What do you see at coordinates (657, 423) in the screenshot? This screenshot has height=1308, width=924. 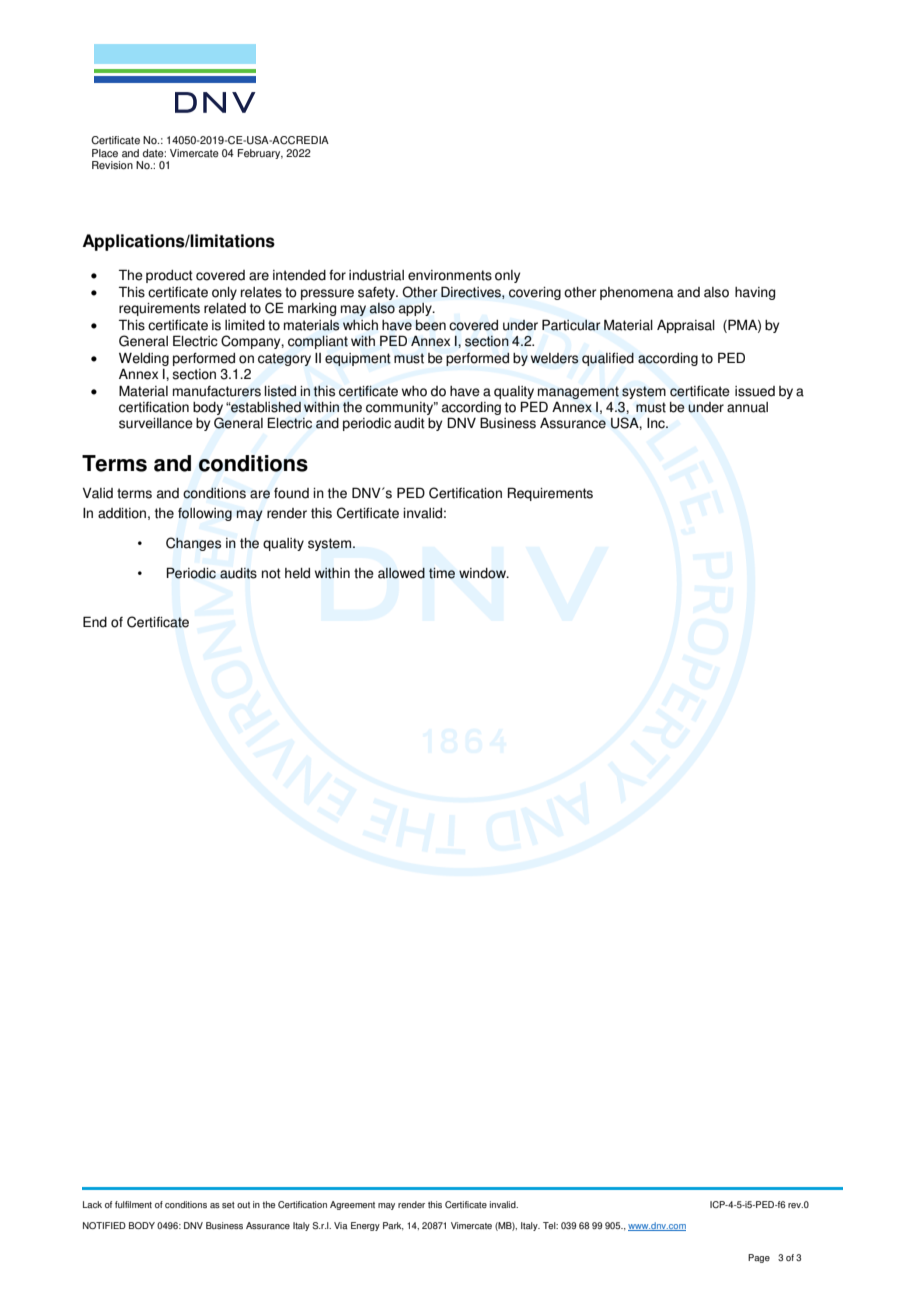 I see `Inc` at bounding box center [657, 423].
